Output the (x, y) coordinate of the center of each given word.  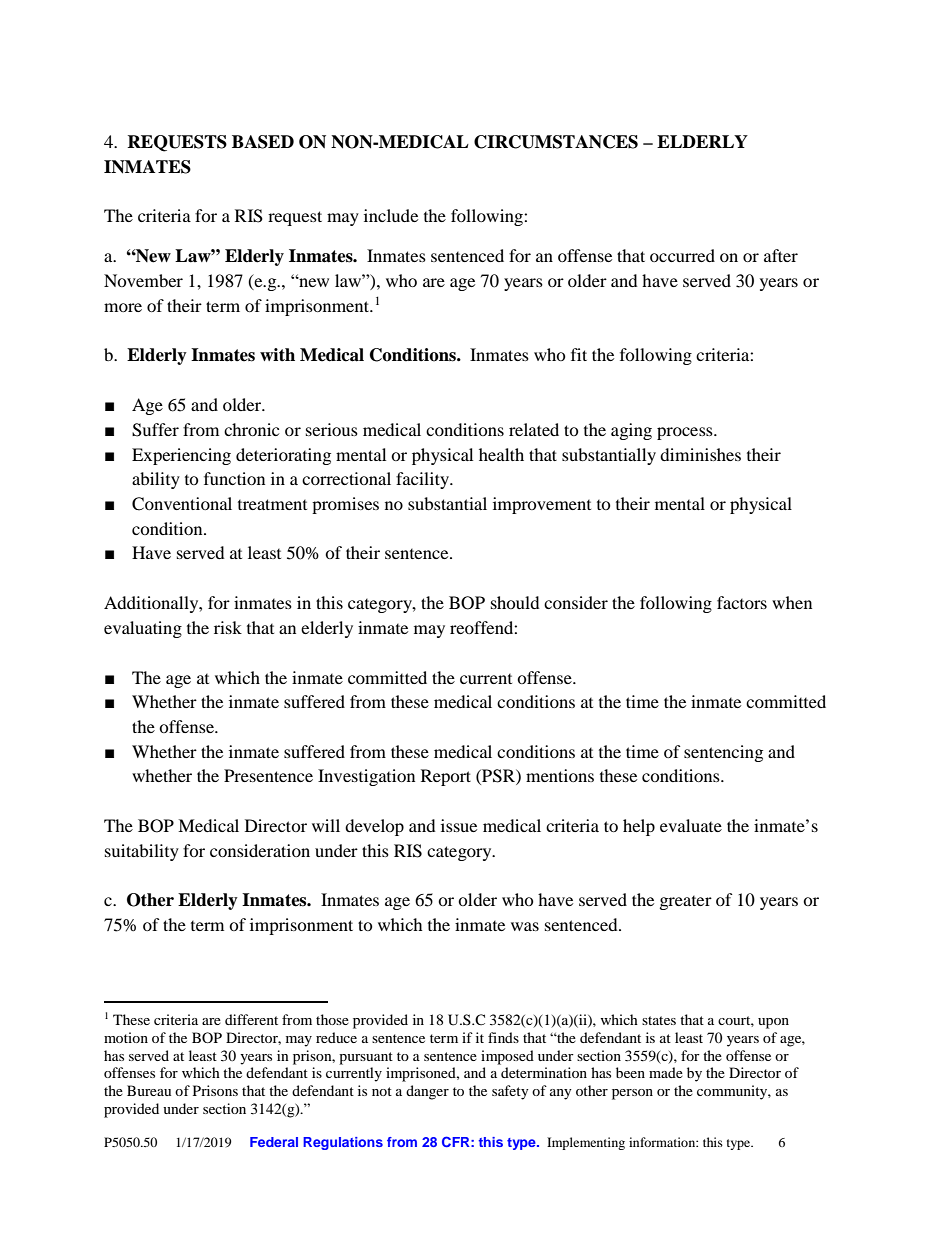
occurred (682, 255)
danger (427, 1092)
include (391, 215)
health (501, 454)
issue (459, 825)
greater (686, 903)
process (686, 433)
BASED (263, 142)
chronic (251, 429)
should (515, 602)
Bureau (149, 1090)
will (326, 825)
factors (742, 602)
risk (228, 627)
